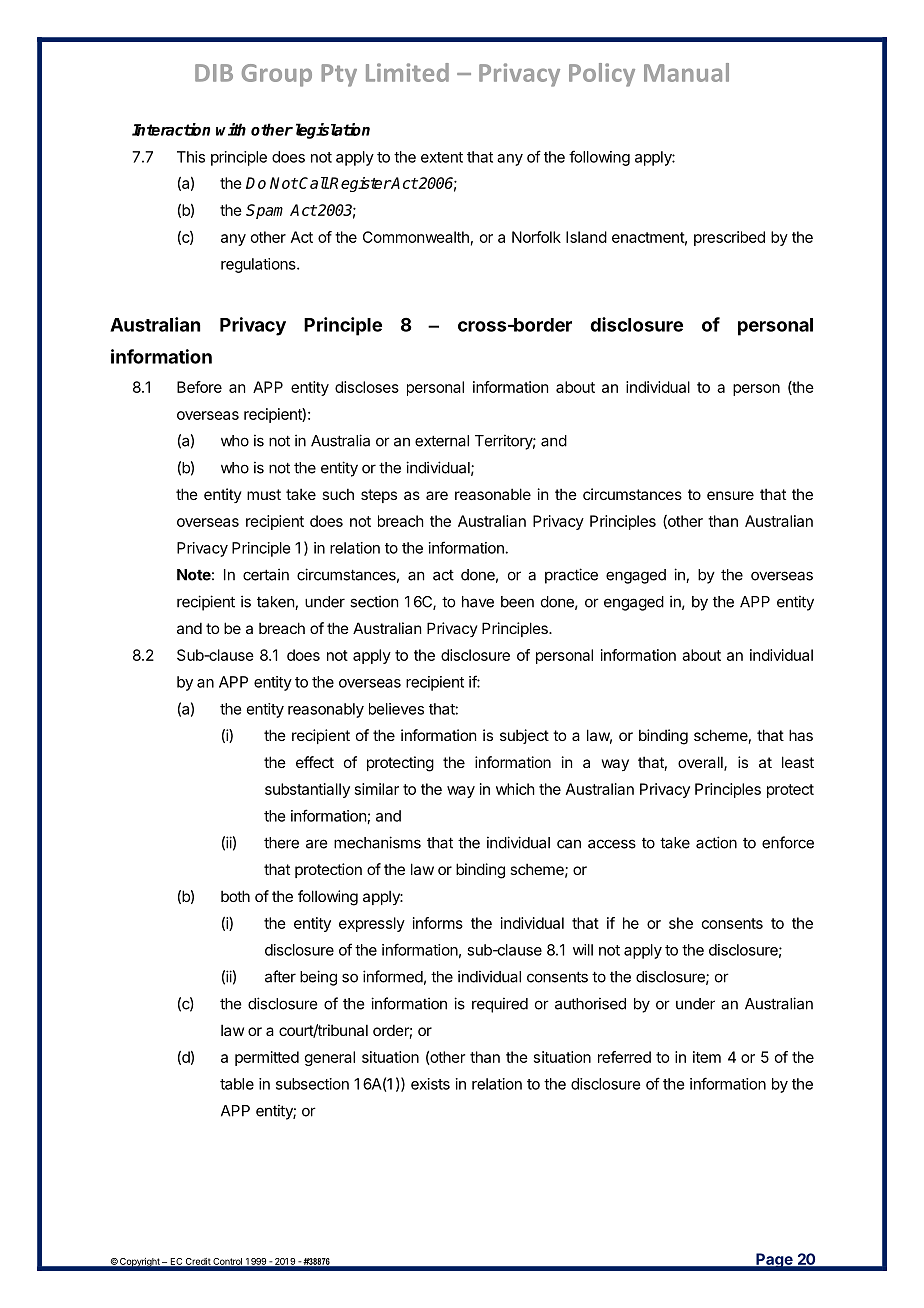 This screenshot has height=1308, width=924. I want to click on ensure, so click(730, 495).
